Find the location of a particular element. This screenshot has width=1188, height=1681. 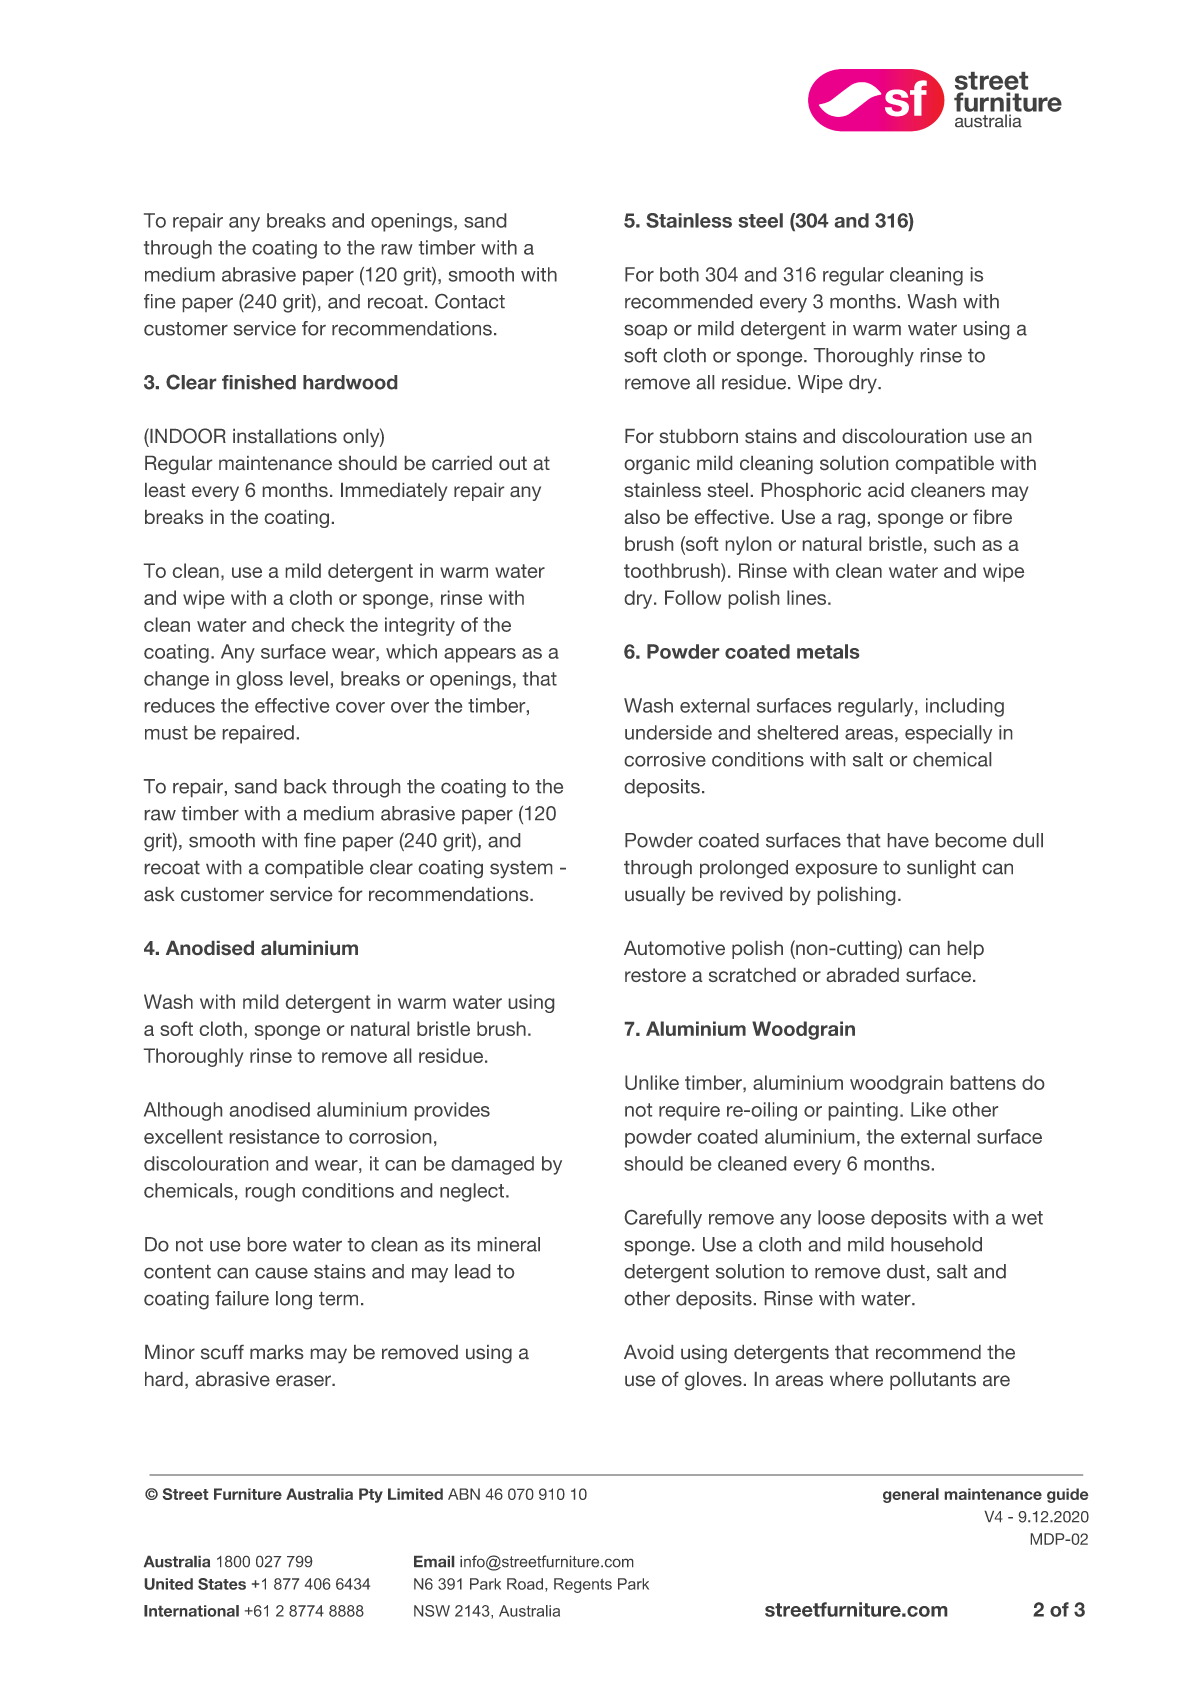

finished is located at coordinates (259, 382).
